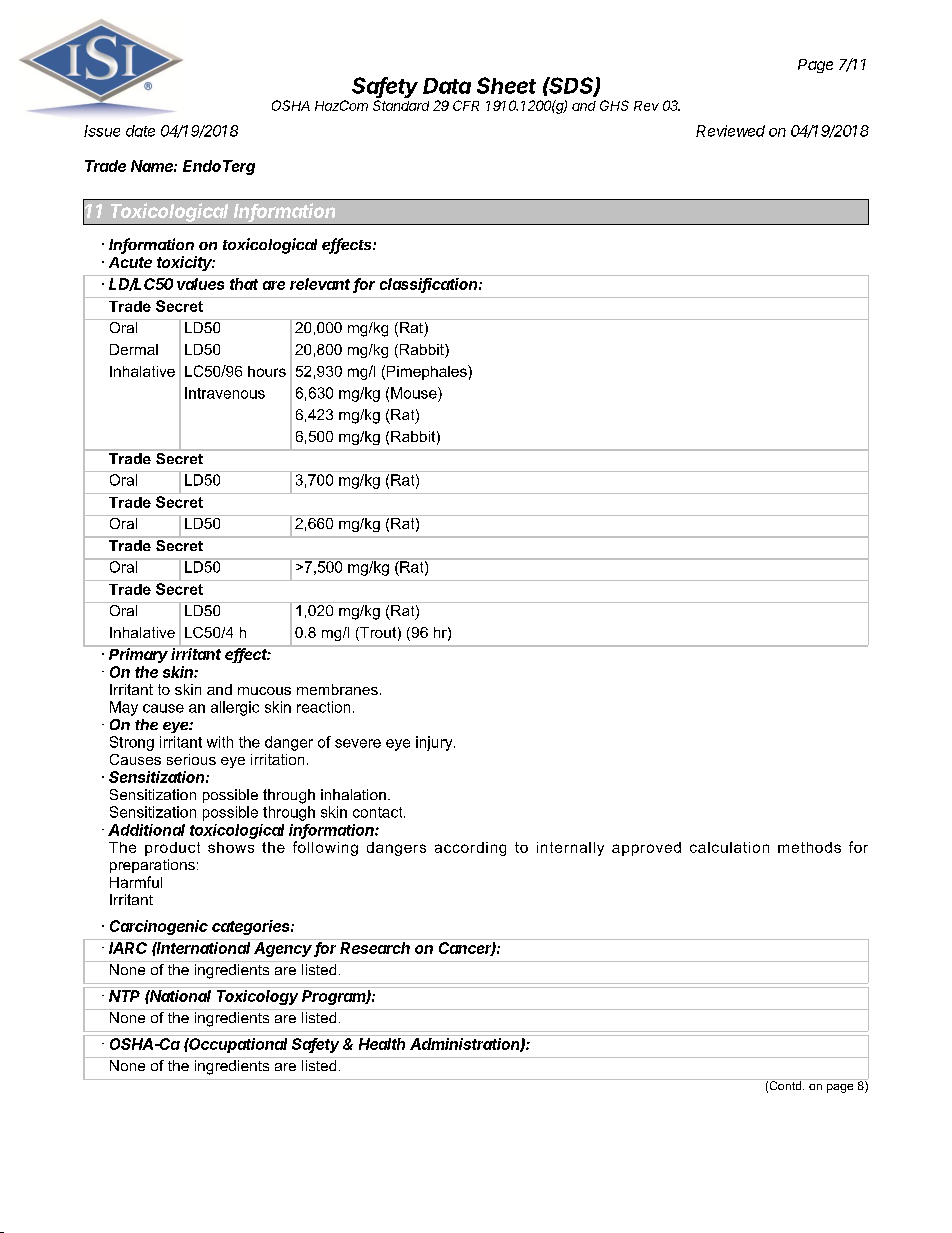 The height and width of the page is (1233, 952). I want to click on approved, so click(646, 849).
